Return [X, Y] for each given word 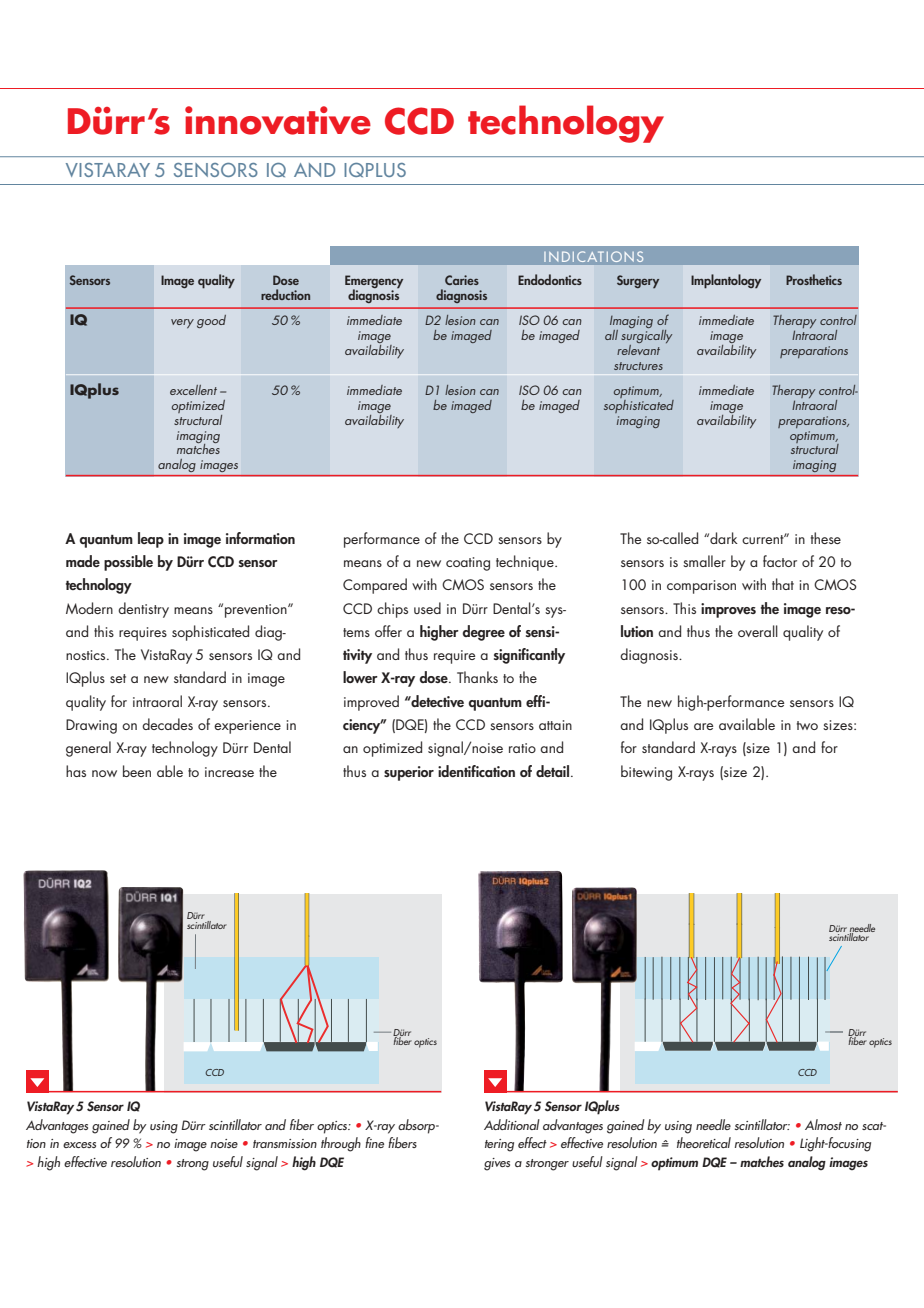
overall [758, 631]
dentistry [143, 610]
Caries [462, 280]
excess [79, 1145]
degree [483, 633]
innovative [278, 120]
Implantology [726, 281]
